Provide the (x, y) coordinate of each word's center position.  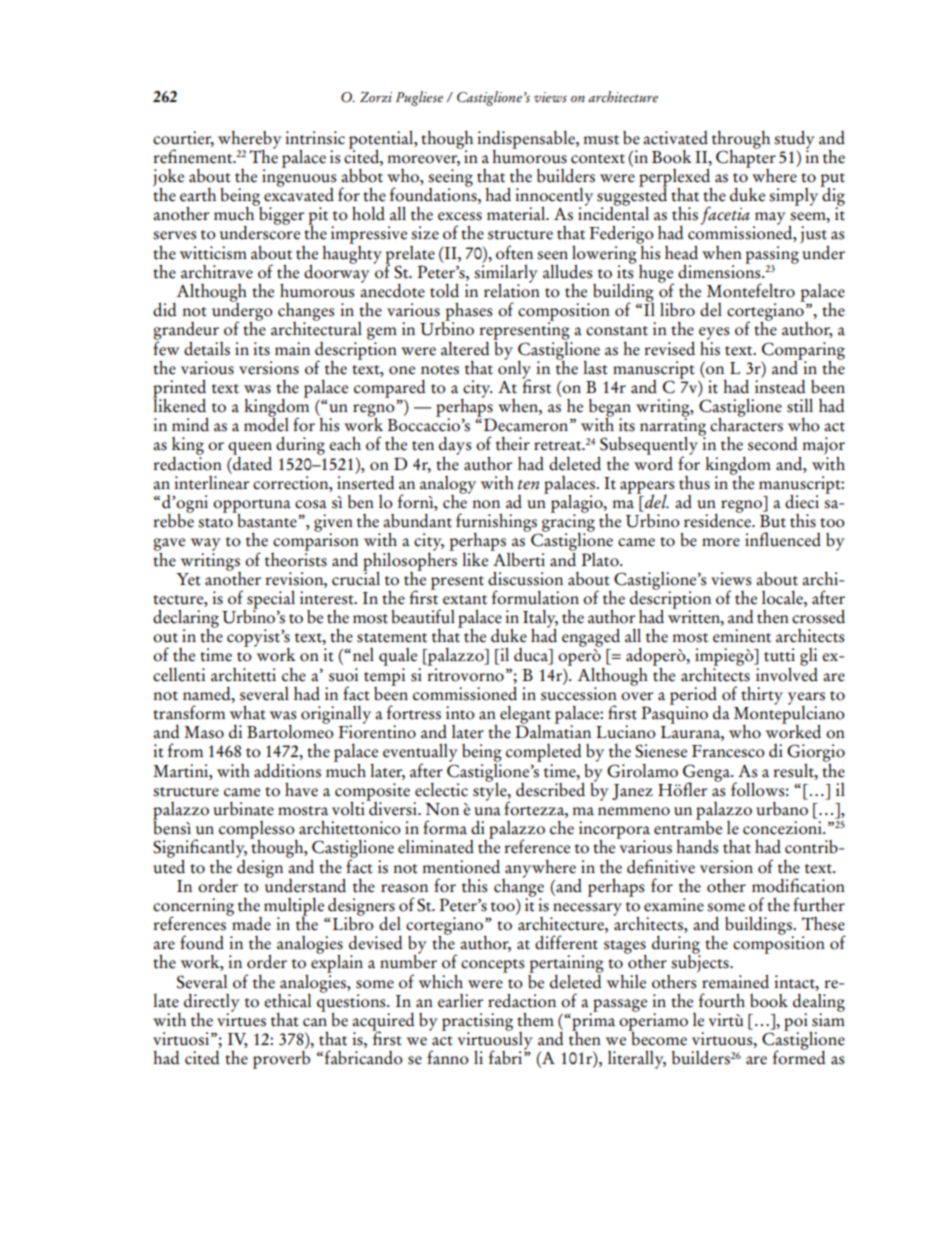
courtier (183, 138)
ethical (287, 1001)
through (741, 141)
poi (797, 1023)
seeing (450, 179)
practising (477, 1023)
